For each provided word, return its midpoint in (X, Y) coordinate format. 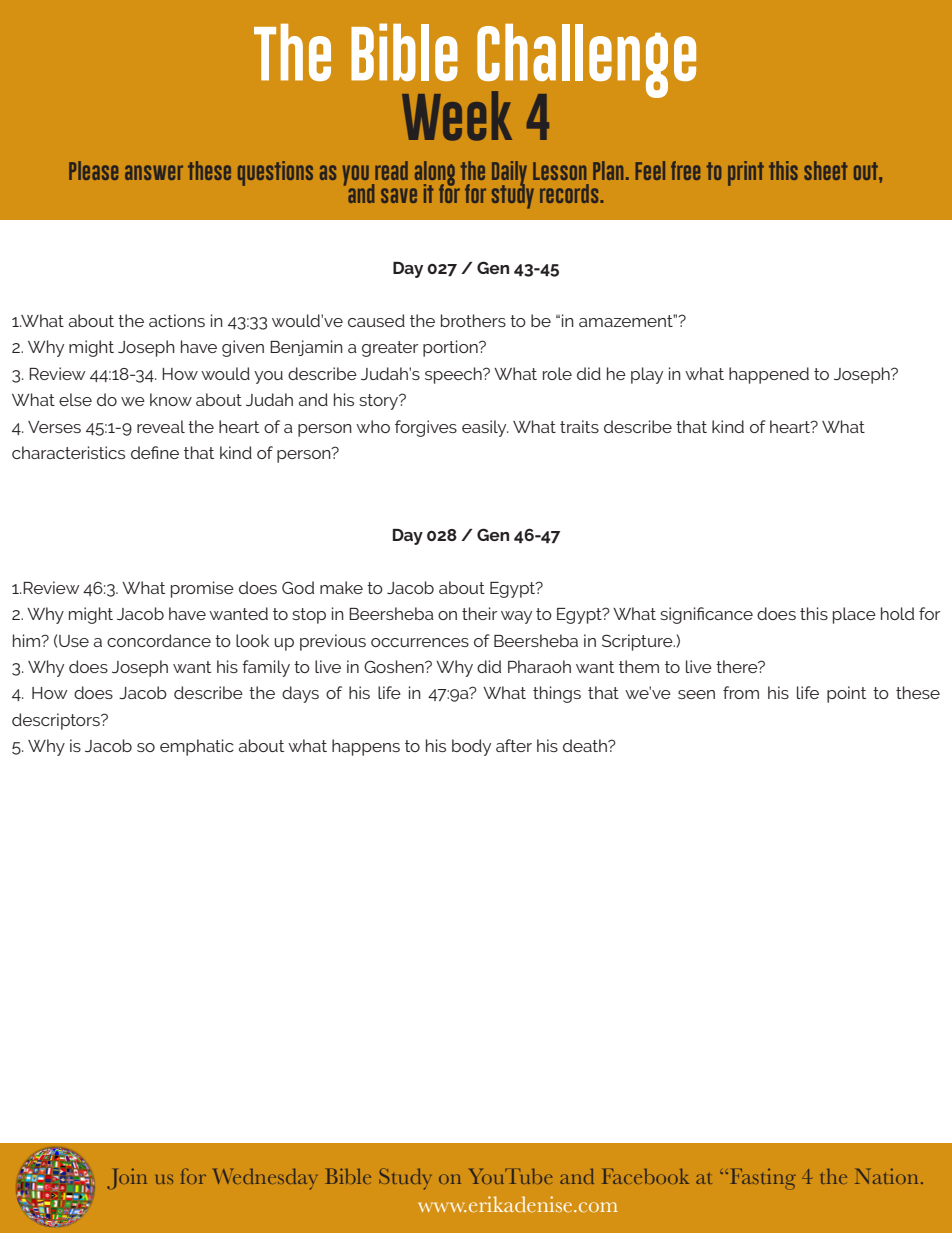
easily (485, 428)
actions (177, 320)
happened (769, 375)
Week (457, 116)
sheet (826, 170)
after (514, 745)
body (471, 747)
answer (154, 172)
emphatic (197, 747)
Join (127, 1178)
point (846, 694)
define (155, 452)
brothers (473, 320)
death (586, 745)
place (854, 615)
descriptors (57, 721)
